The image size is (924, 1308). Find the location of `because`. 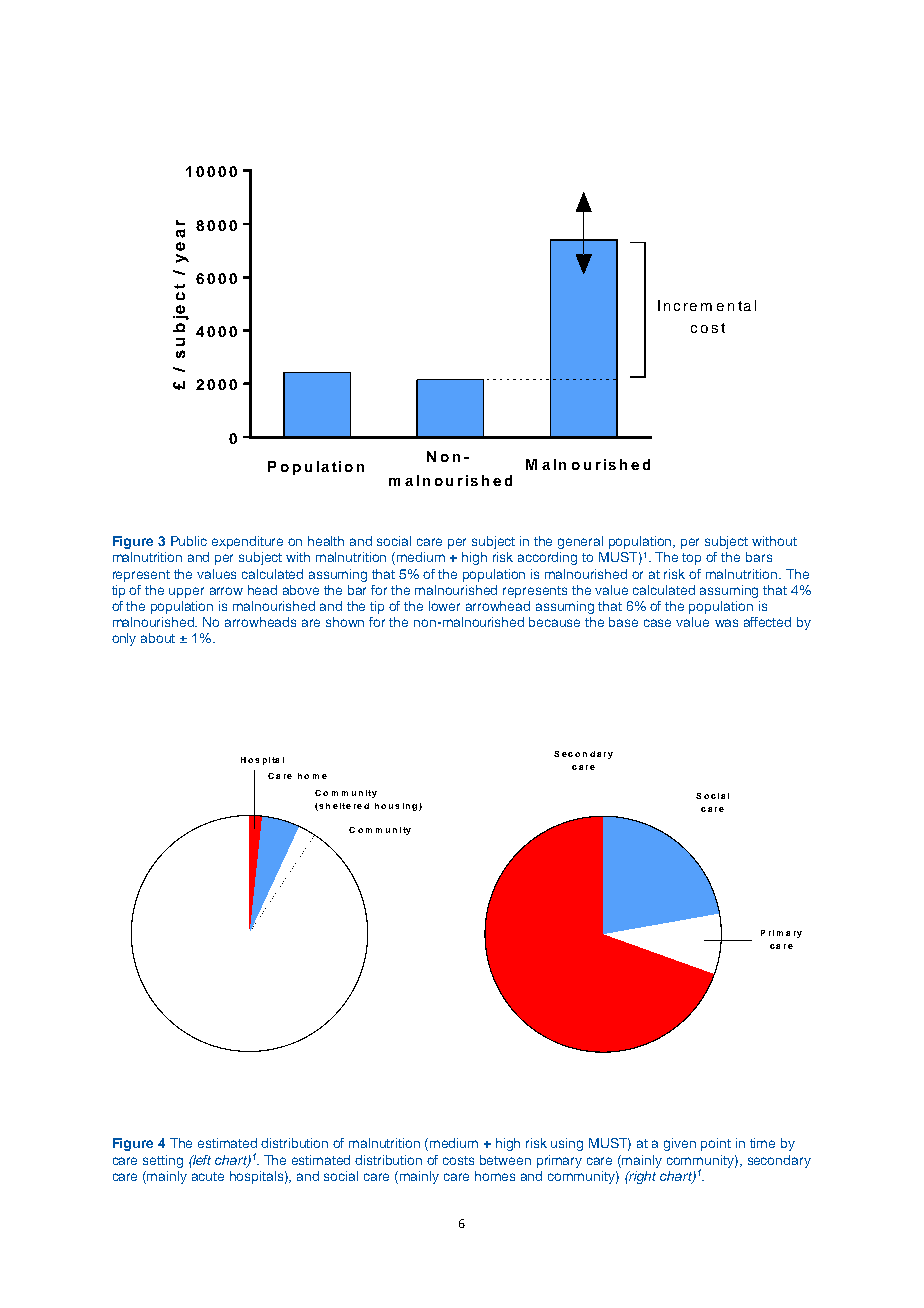

because is located at coordinates (554, 622).
